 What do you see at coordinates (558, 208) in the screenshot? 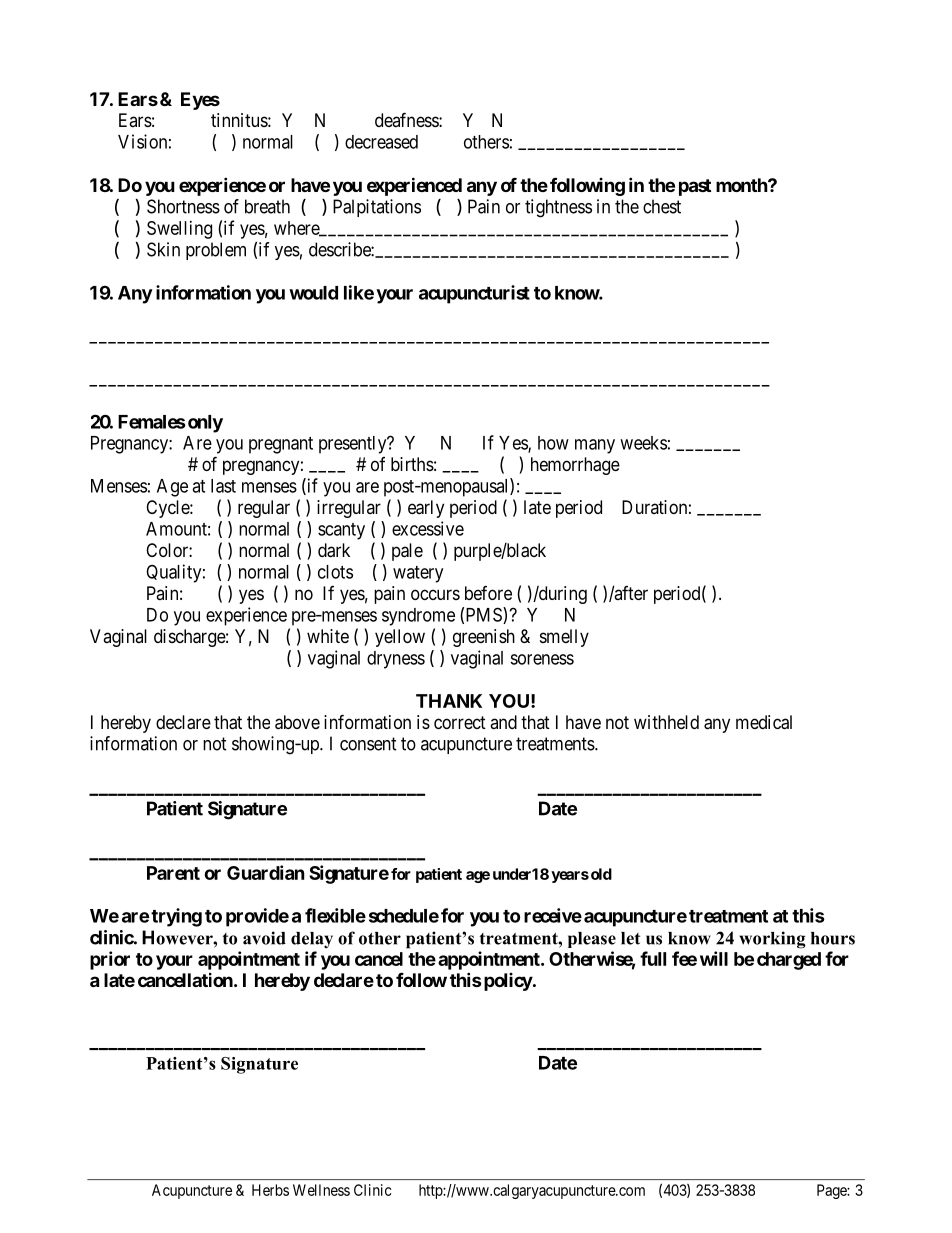
I see `tightness` at bounding box center [558, 208].
